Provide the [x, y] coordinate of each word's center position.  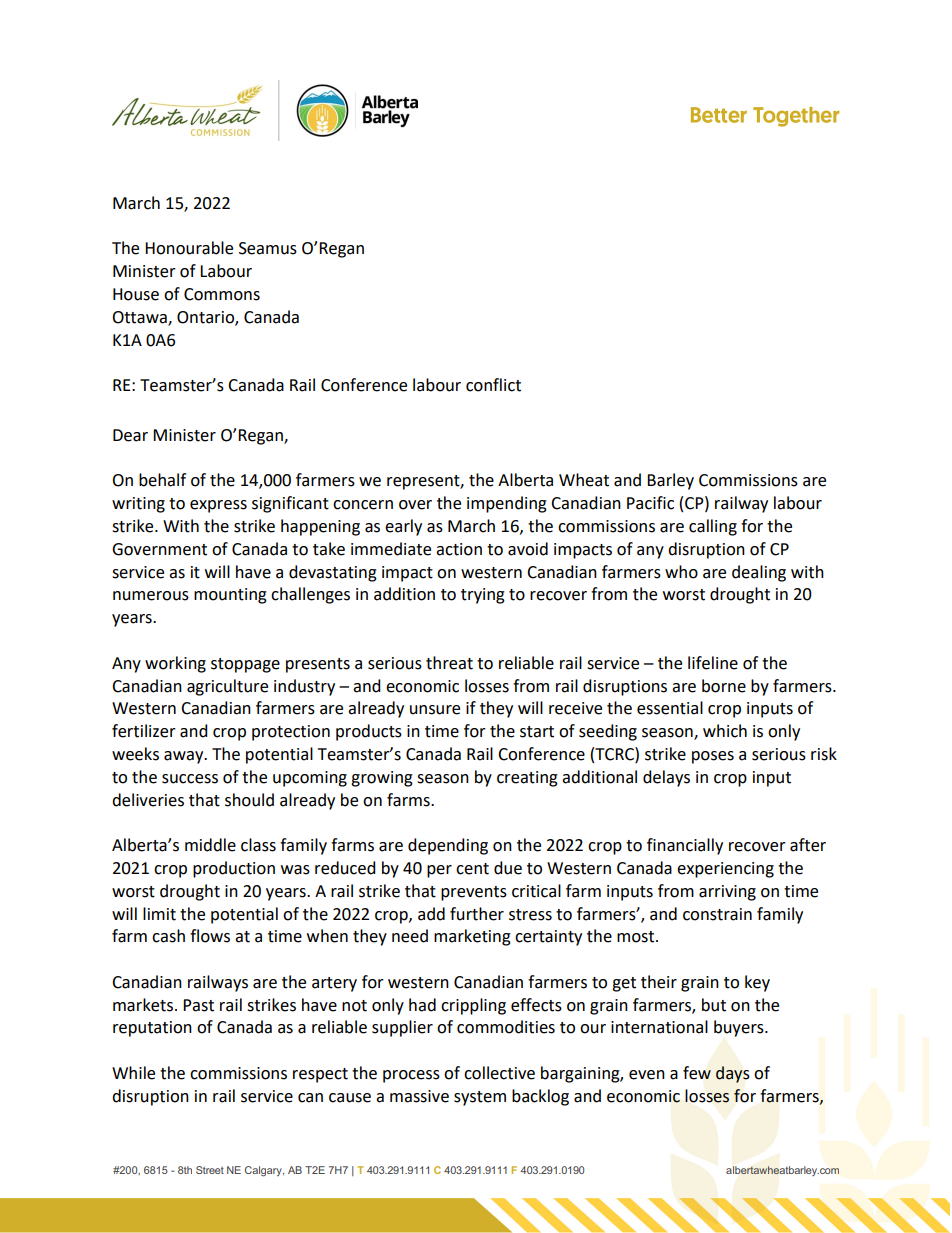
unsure [435, 710]
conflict [493, 385]
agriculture [227, 687]
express [218, 506]
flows [210, 936]
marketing [472, 937]
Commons [222, 294]
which [725, 731]
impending [507, 504]
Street [210, 1170]
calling [713, 527]
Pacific [650, 503]
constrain [717, 914]
